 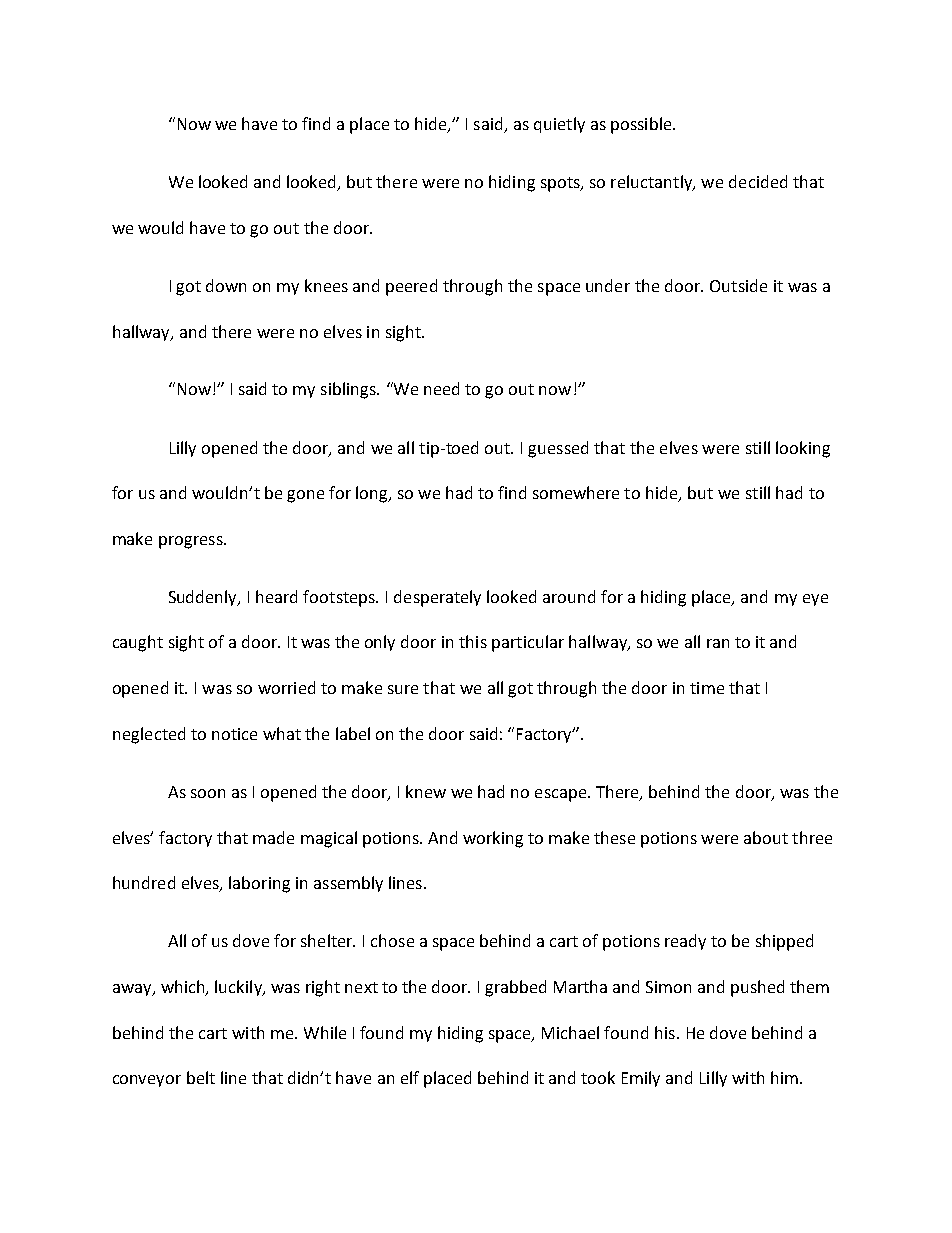 I want to click on belt, so click(x=201, y=1077).
